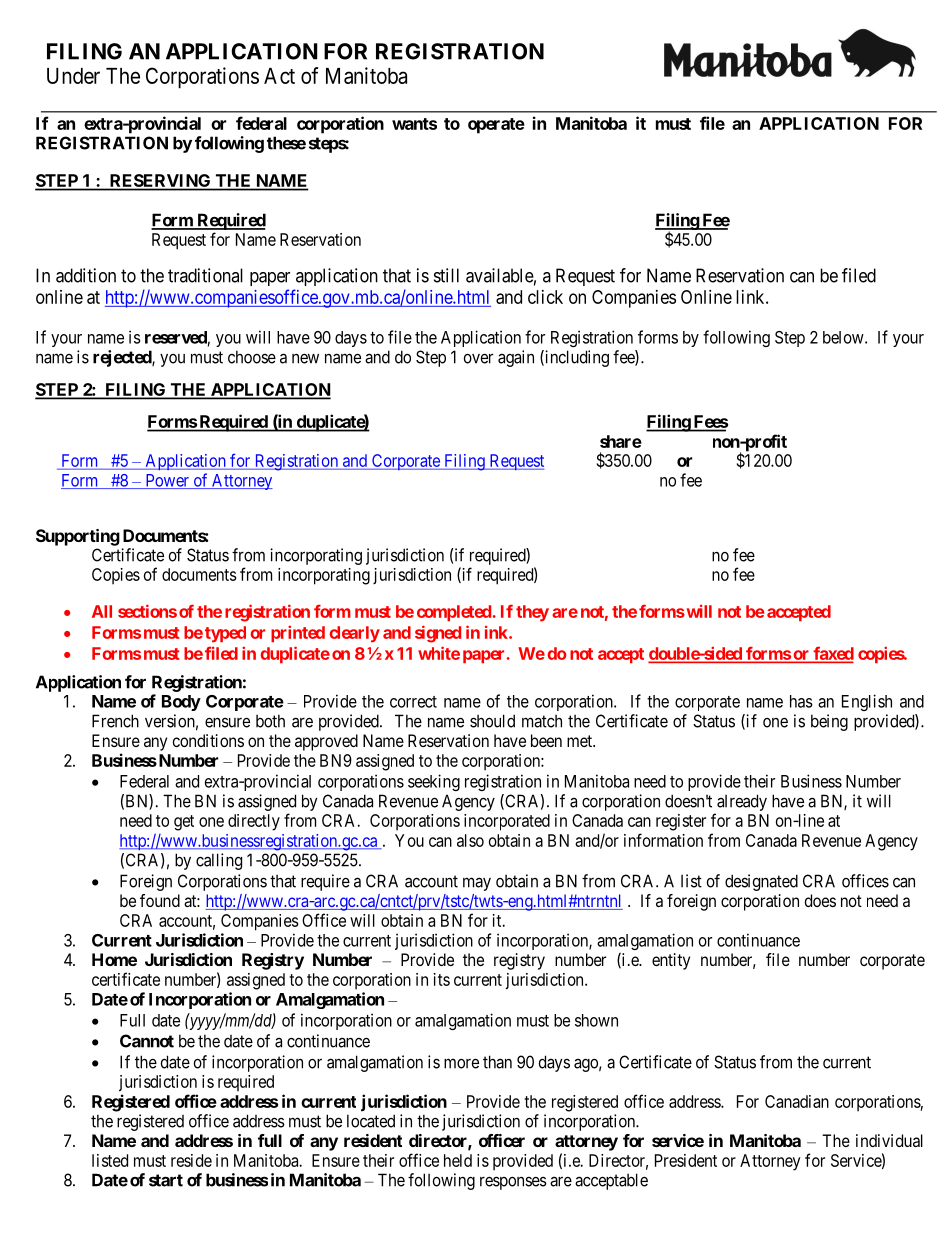  I want to click on held, so click(458, 1160).
